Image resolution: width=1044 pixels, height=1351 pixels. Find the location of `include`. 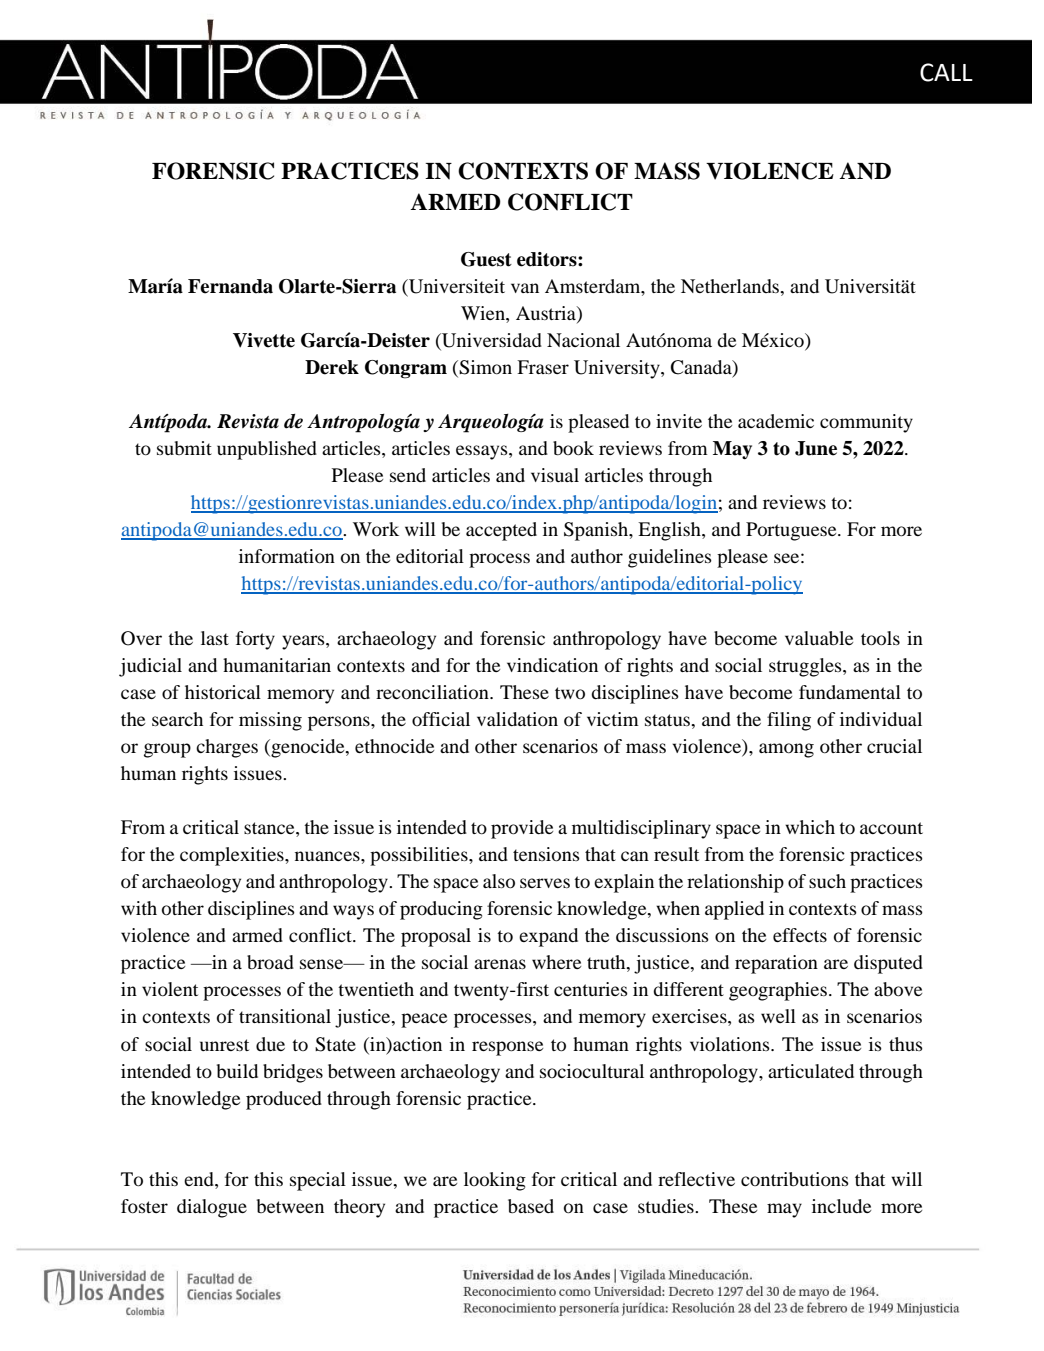

include is located at coordinates (841, 1206).
